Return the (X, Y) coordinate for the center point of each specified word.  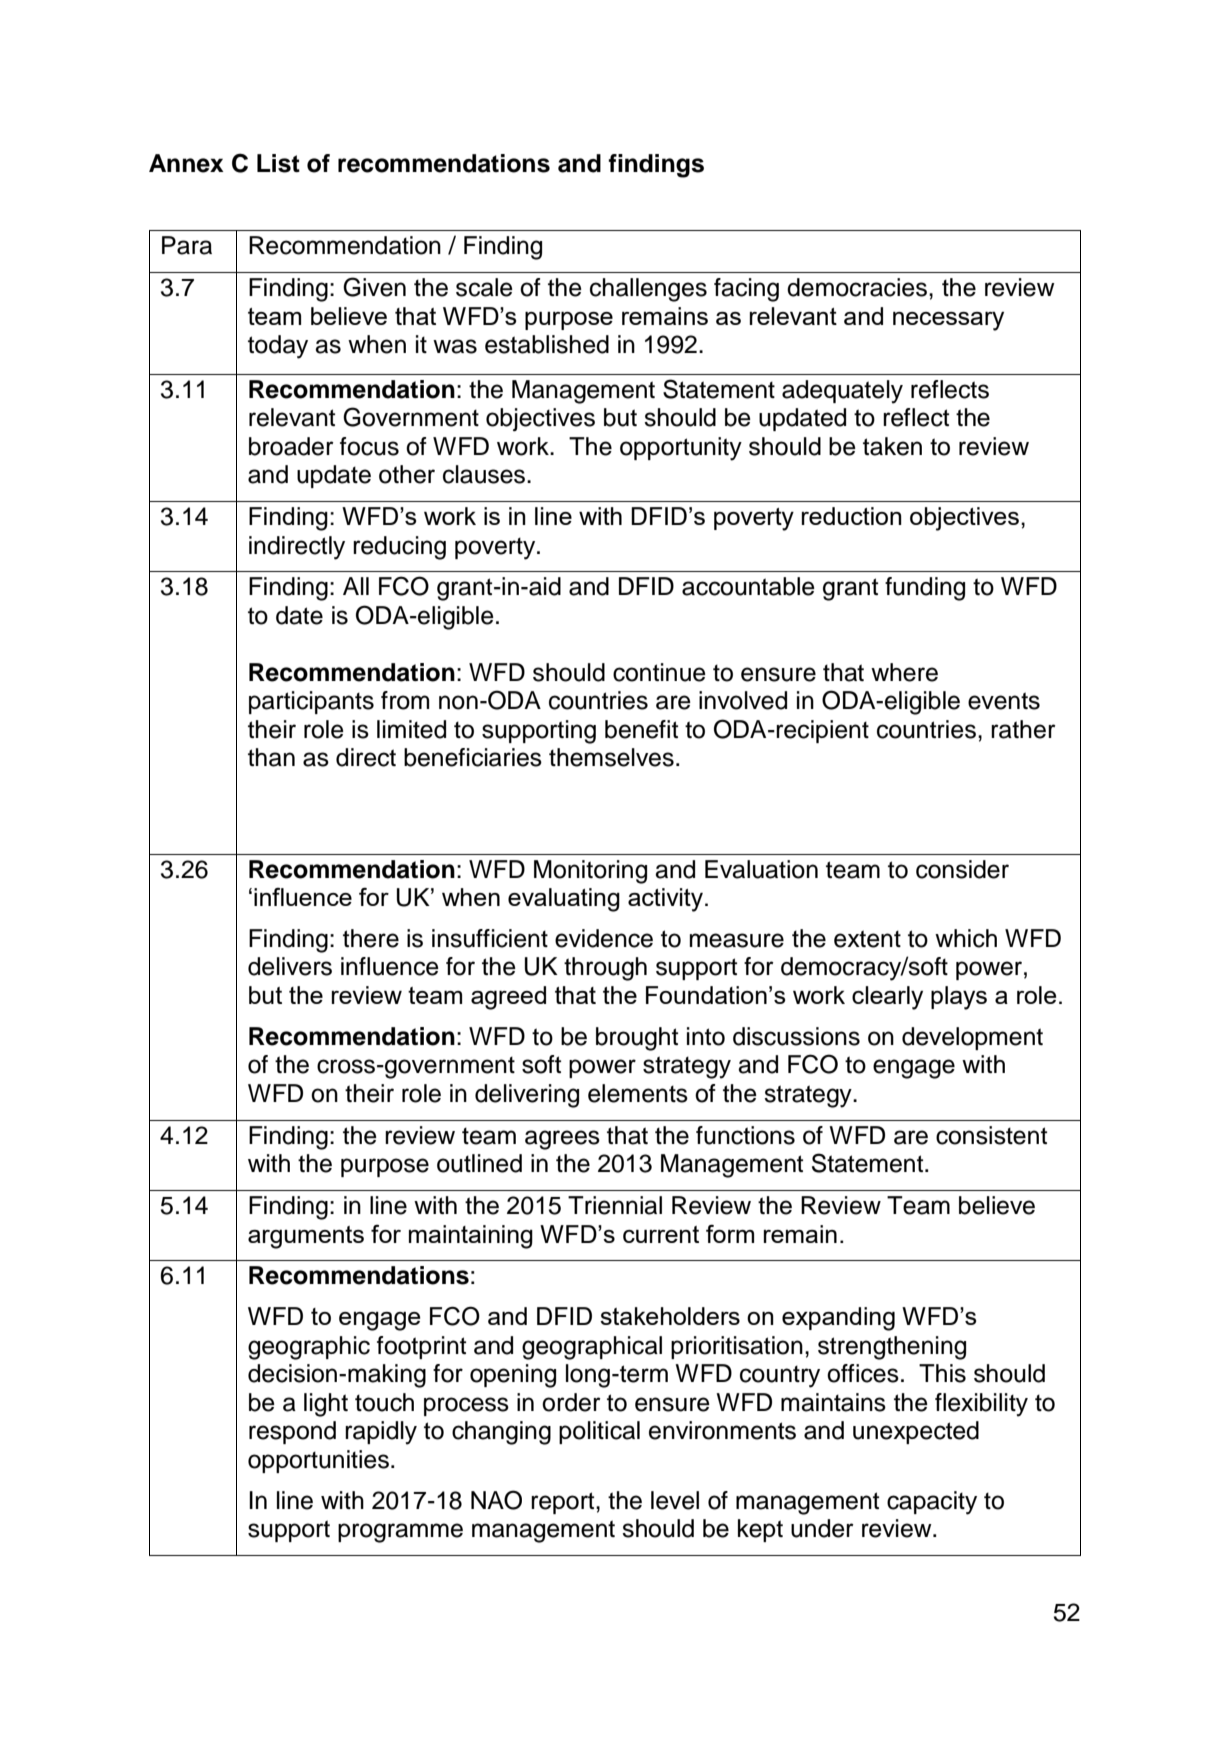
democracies (857, 287)
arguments (306, 1237)
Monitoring (590, 872)
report (564, 1503)
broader (291, 446)
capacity (932, 1503)
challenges (648, 290)
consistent (991, 1135)
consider (962, 869)
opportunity (681, 449)
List (278, 163)
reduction (852, 516)
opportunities (318, 1461)
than (271, 757)
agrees (562, 1140)
